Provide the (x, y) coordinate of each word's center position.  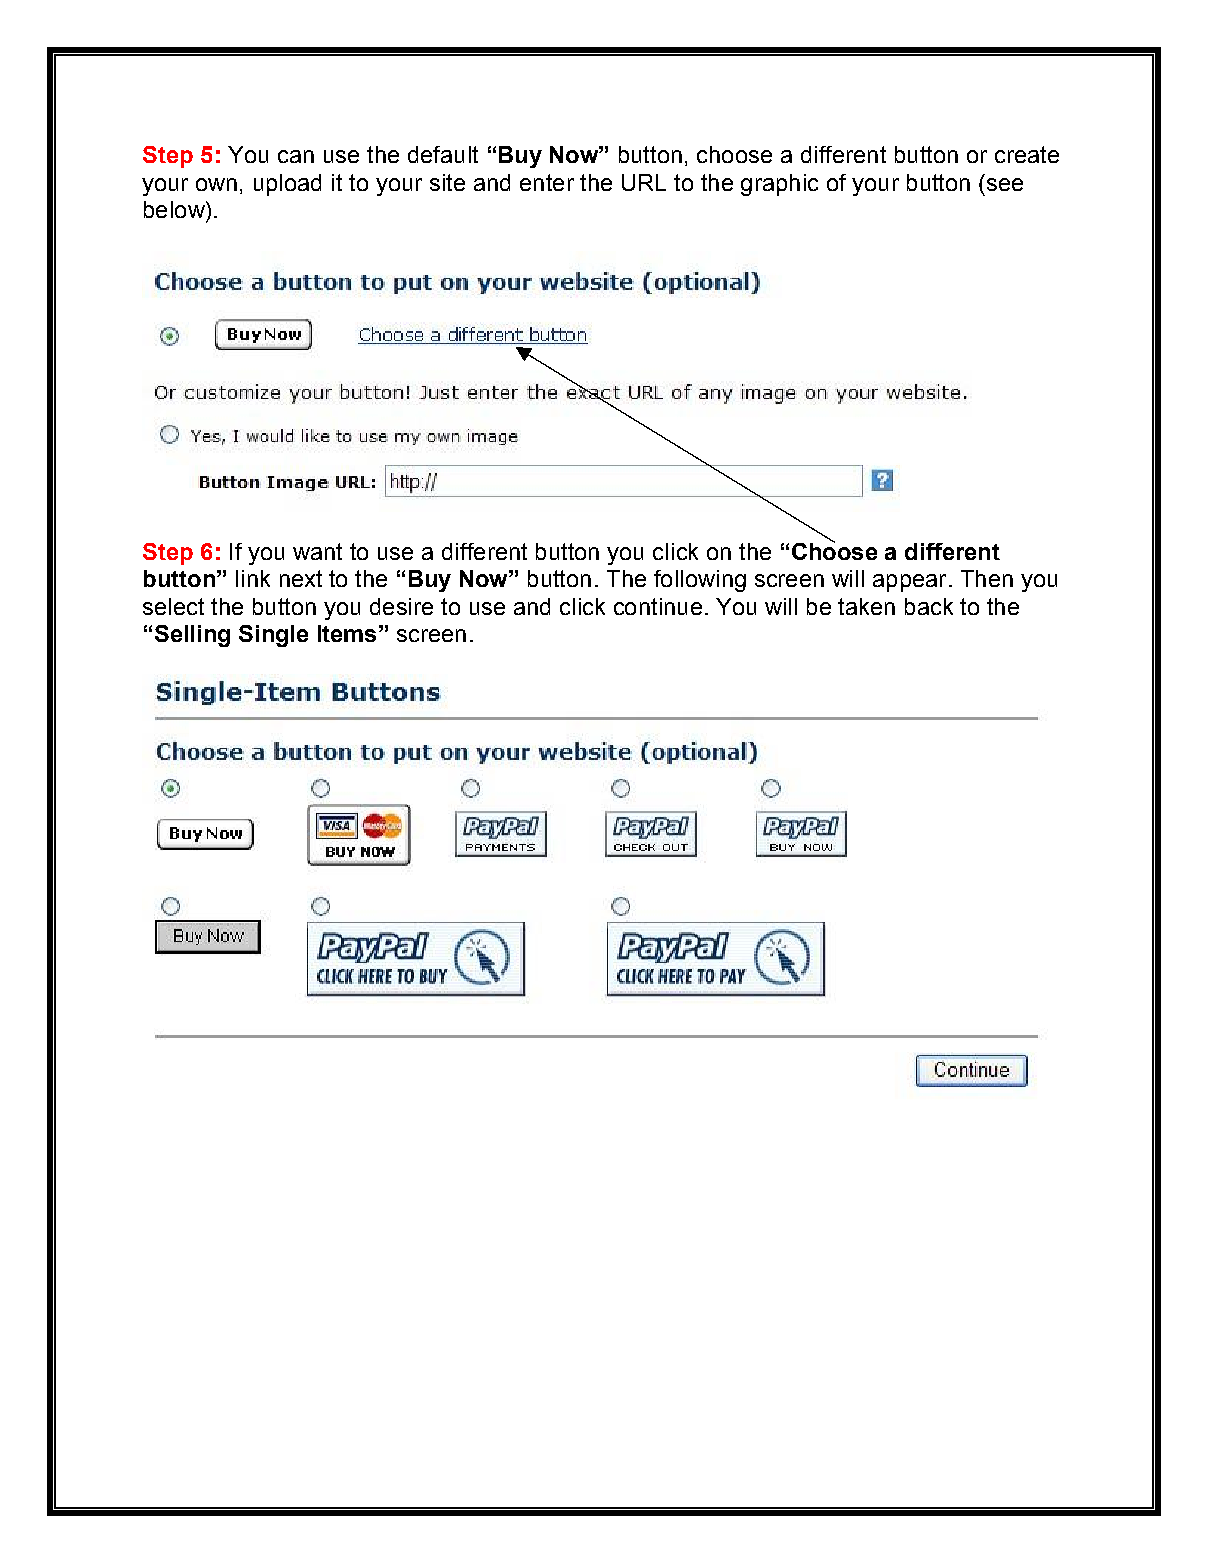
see (1005, 184)
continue (658, 606)
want (317, 551)
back (929, 606)
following (700, 581)
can (296, 156)
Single (273, 636)
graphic (779, 185)
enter (547, 182)
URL (644, 182)
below (175, 209)
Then (987, 578)
